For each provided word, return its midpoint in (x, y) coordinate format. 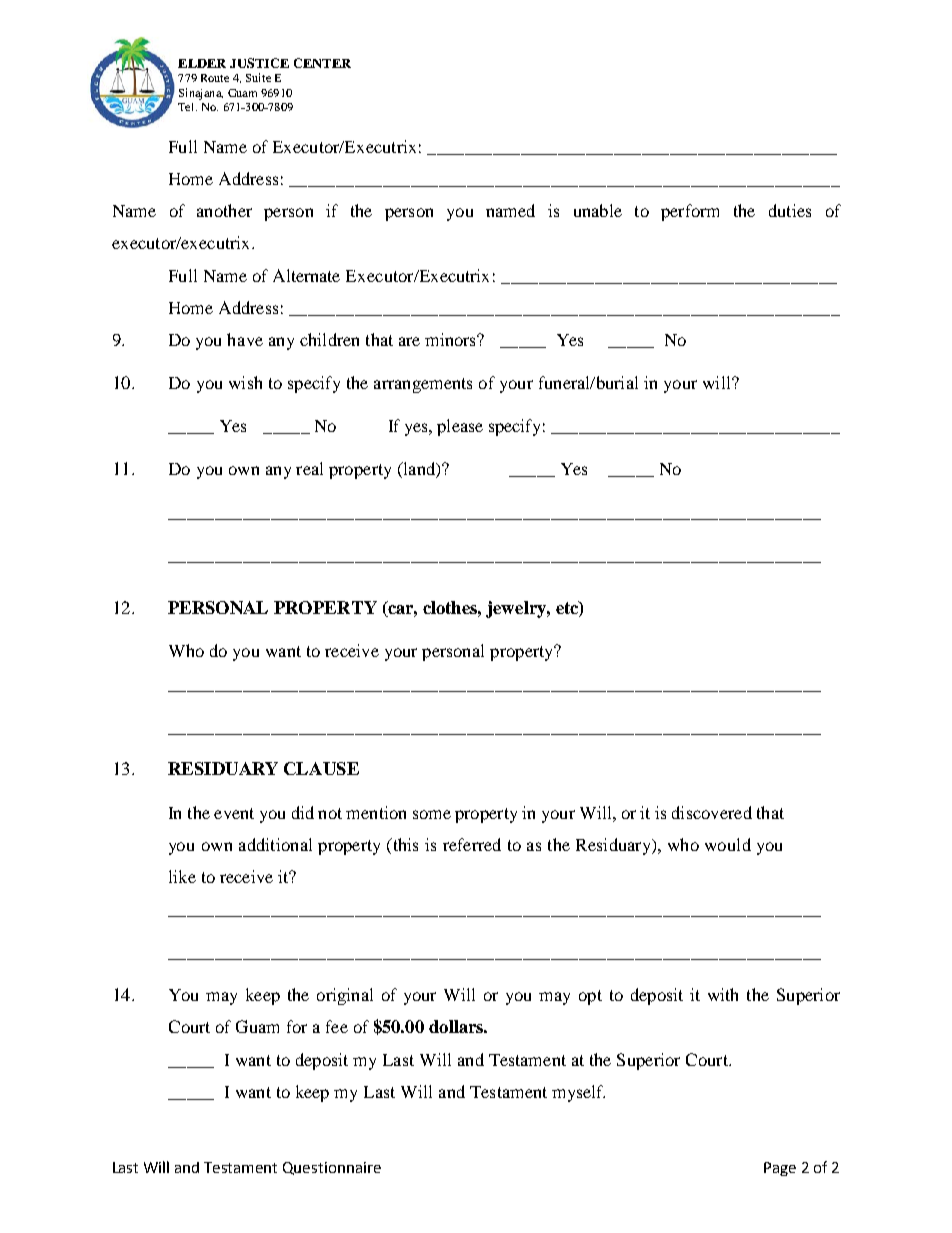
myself (578, 1093)
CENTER (322, 63)
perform (690, 212)
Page (780, 1169)
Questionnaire (332, 1168)
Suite (258, 77)
